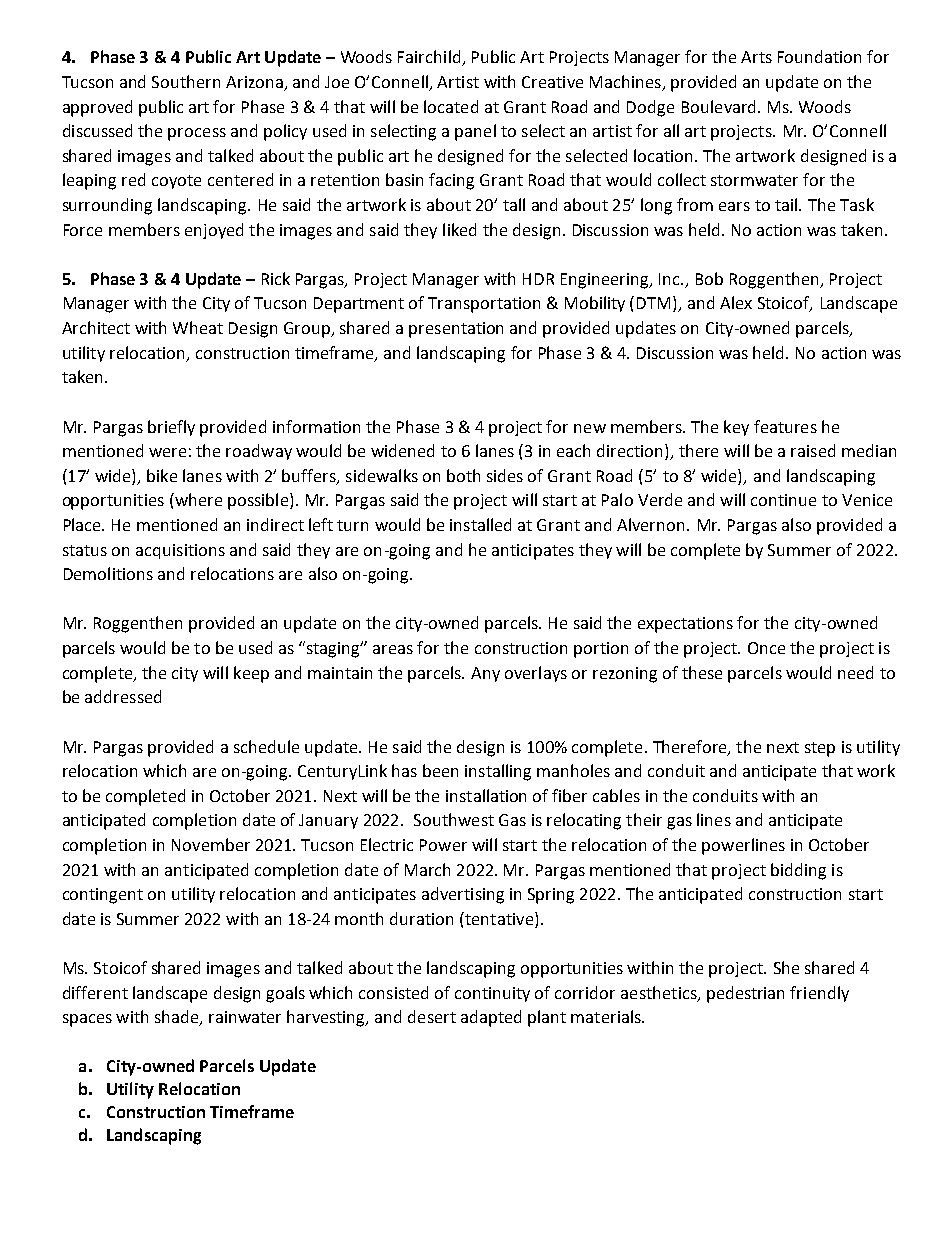 The image size is (952, 1233). I want to click on Any, so click(485, 674).
